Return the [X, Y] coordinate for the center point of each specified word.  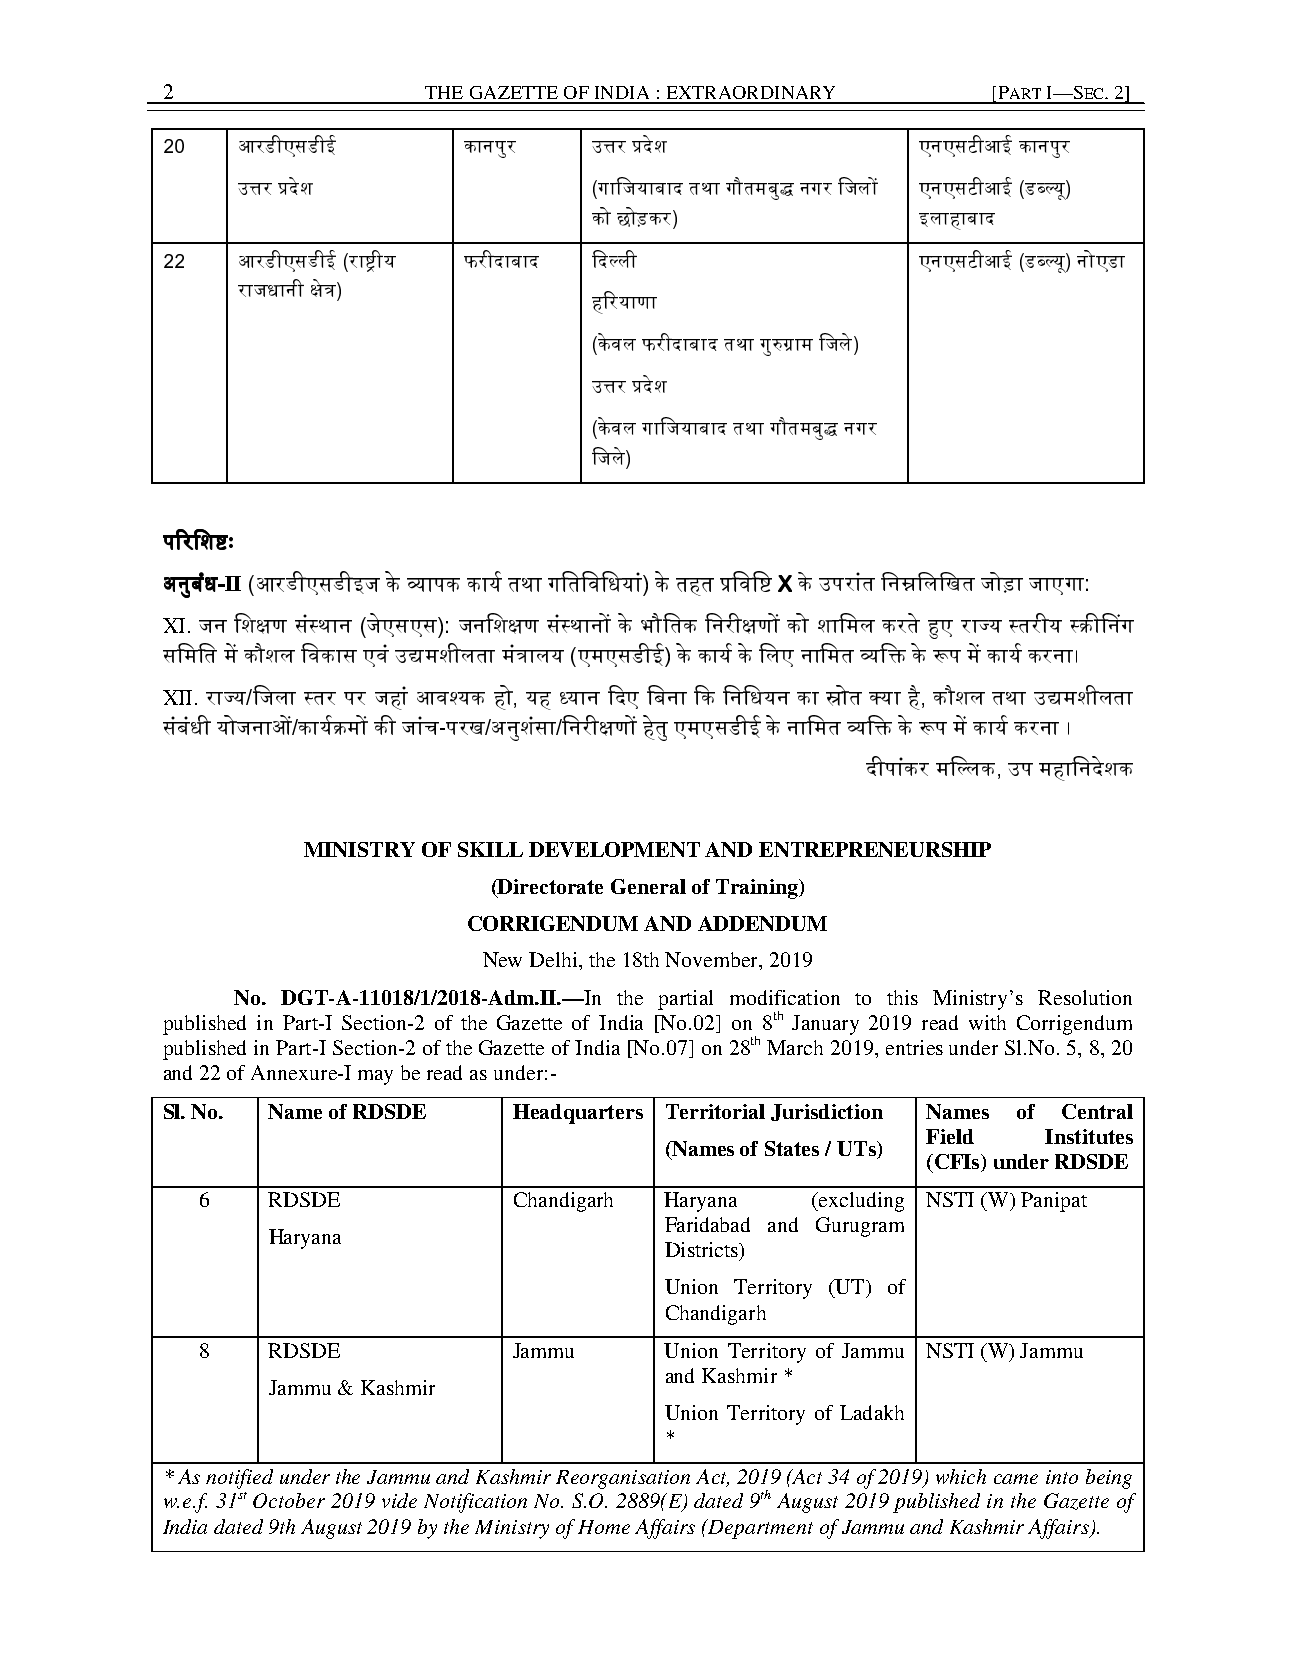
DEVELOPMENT [614, 849]
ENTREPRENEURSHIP [875, 849]
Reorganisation [623, 1479]
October [289, 1500]
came [1016, 1479]
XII [177, 697]
